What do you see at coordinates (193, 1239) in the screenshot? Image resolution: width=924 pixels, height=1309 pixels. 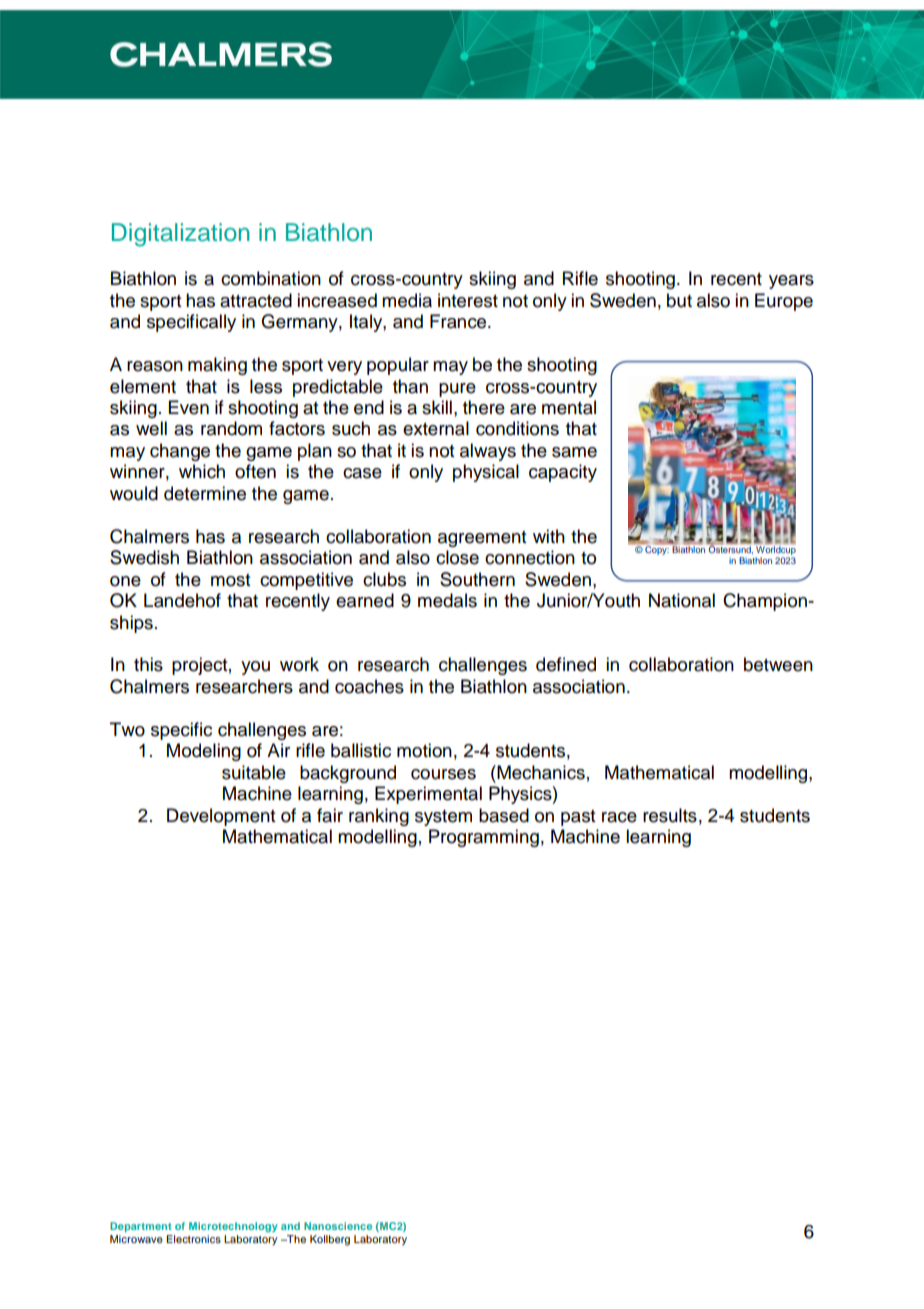 I see `Electronics` at bounding box center [193, 1239].
